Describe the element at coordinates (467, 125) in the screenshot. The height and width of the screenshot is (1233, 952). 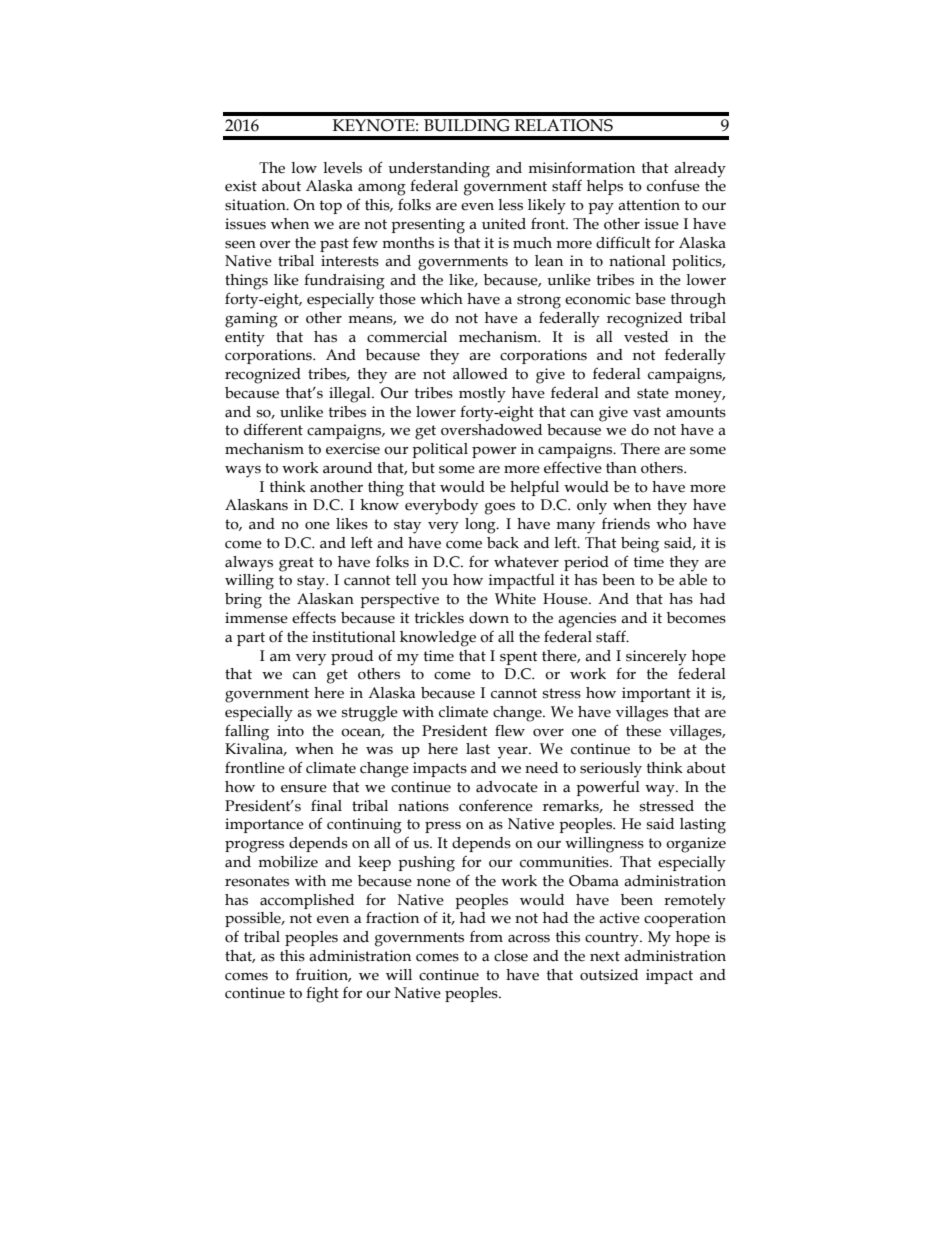
I see `BUILDING` at that location.
